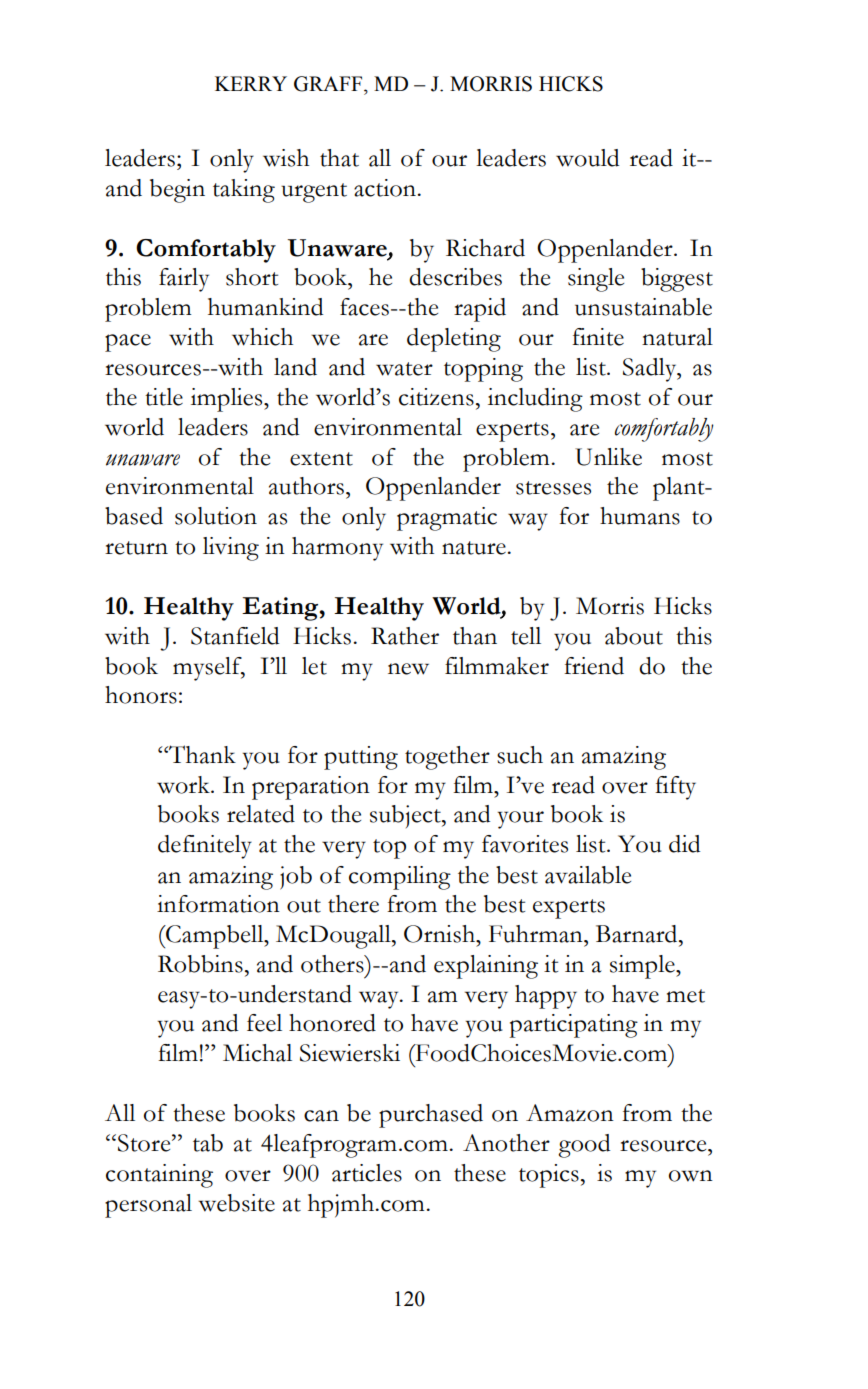 The width and height of the screenshot is (868, 1389). Describe the element at coordinates (184, 785) in the screenshot. I see `work` at that location.
